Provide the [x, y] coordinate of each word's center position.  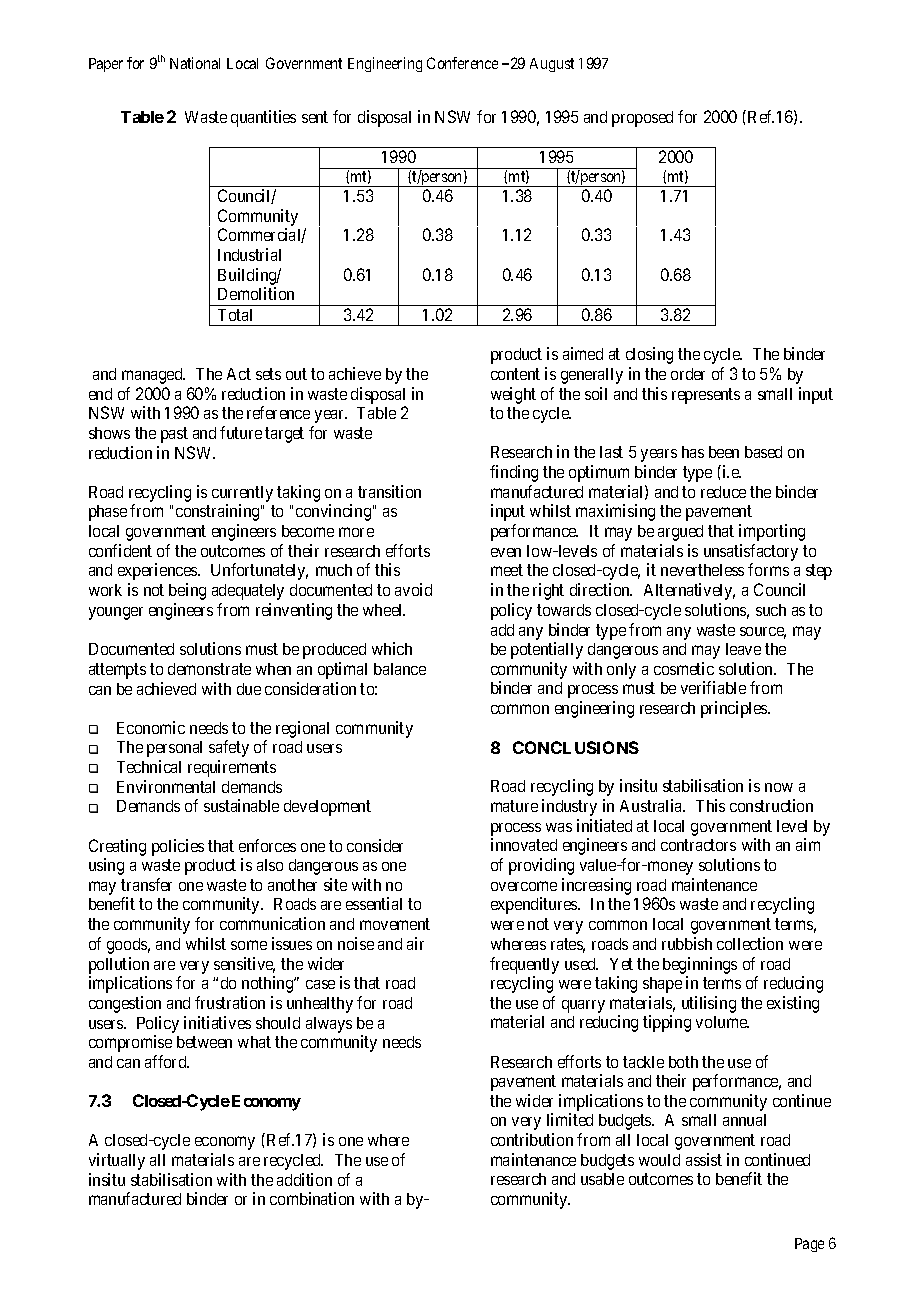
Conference [462, 63]
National [195, 63]
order [688, 374]
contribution [532, 1139]
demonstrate [209, 669]
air [415, 943]
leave [743, 649]
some [249, 945]
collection [750, 943]
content [515, 374]
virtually [117, 1161]
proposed [642, 119]
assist [704, 1159]
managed [153, 376]
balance [400, 669]
